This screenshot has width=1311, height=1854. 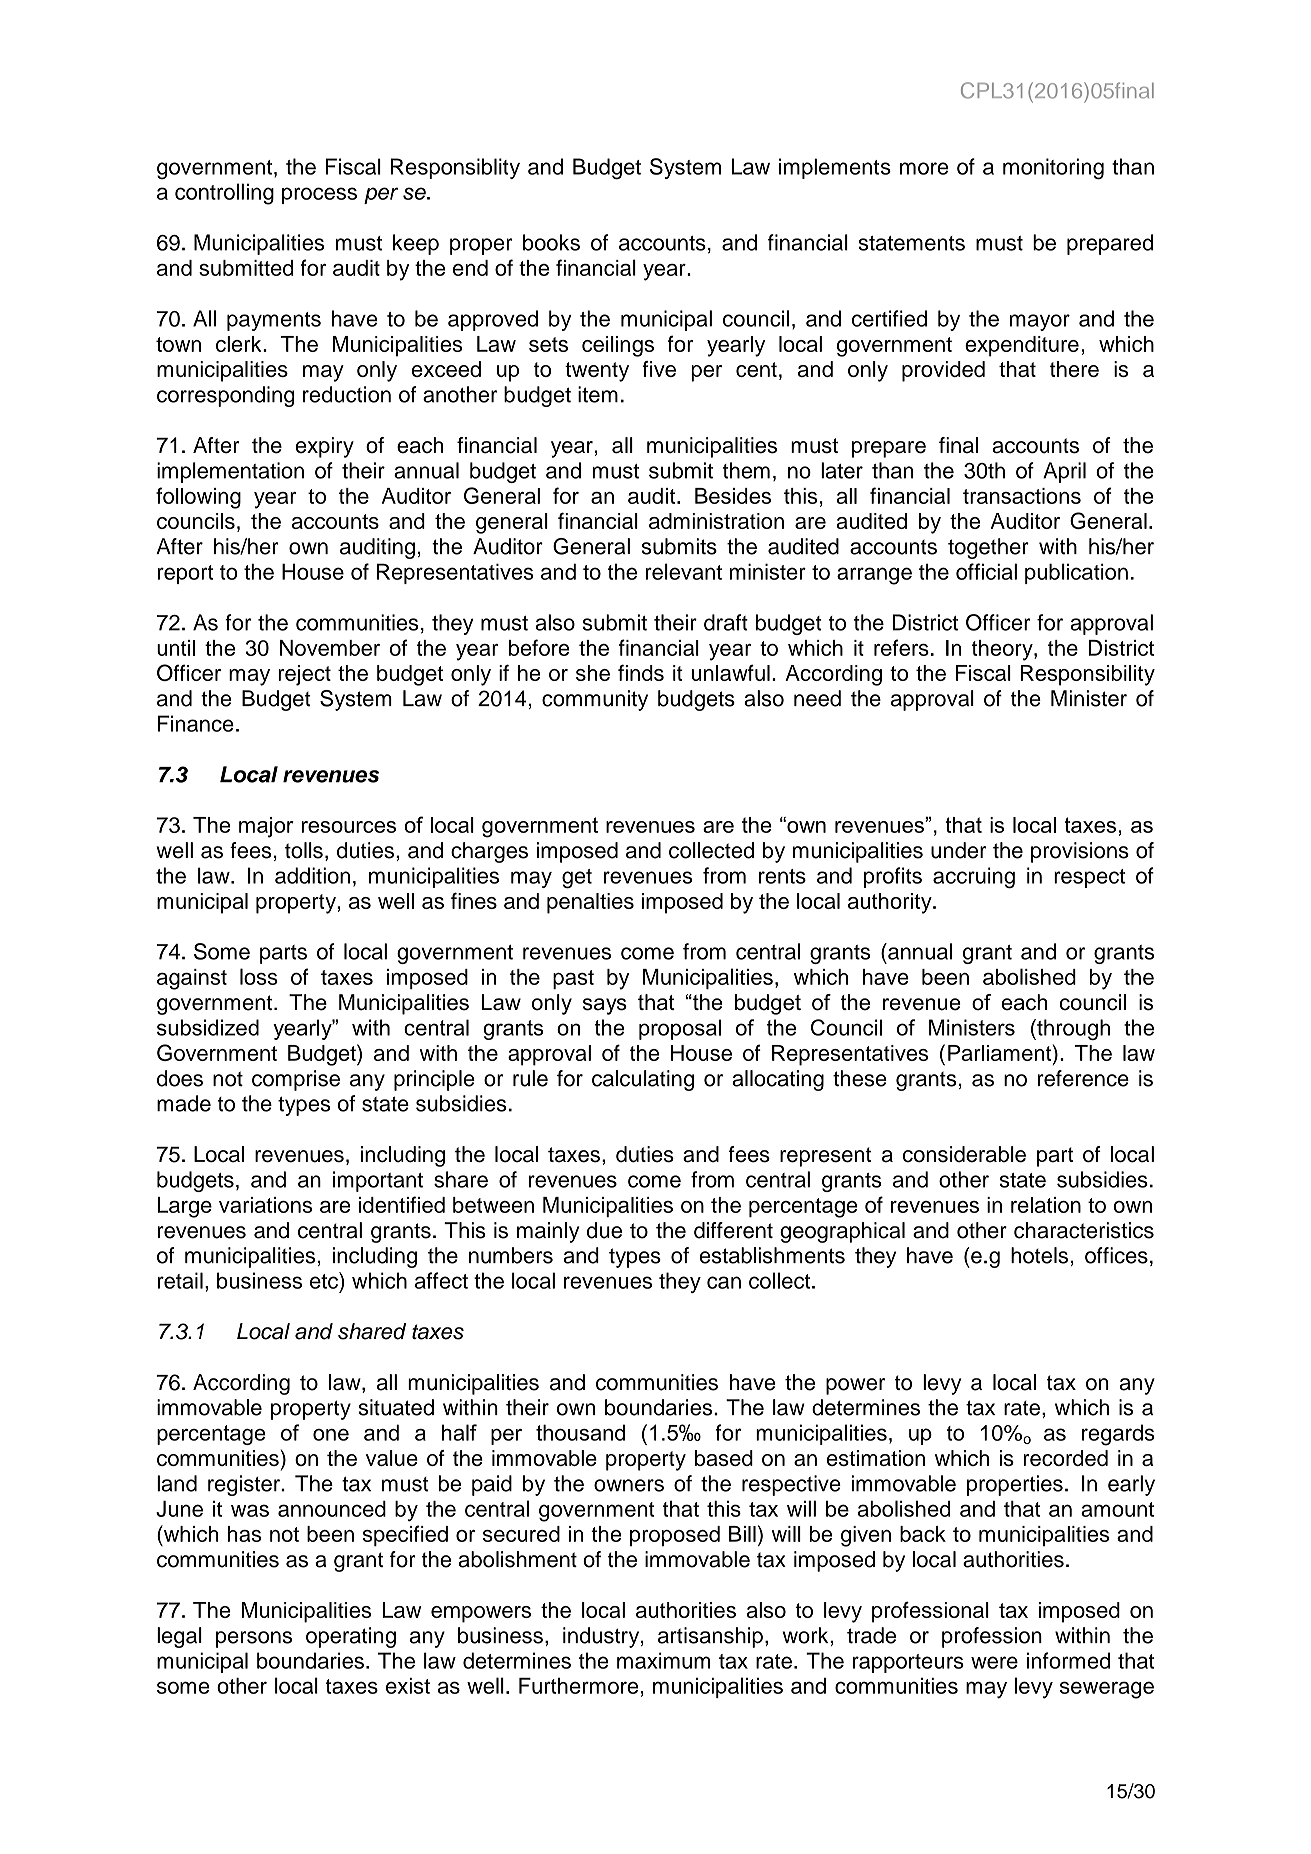 What do you see at coordinates (319, 195) in the screenshot?
I see `process` at bounding box center [319, 195].
